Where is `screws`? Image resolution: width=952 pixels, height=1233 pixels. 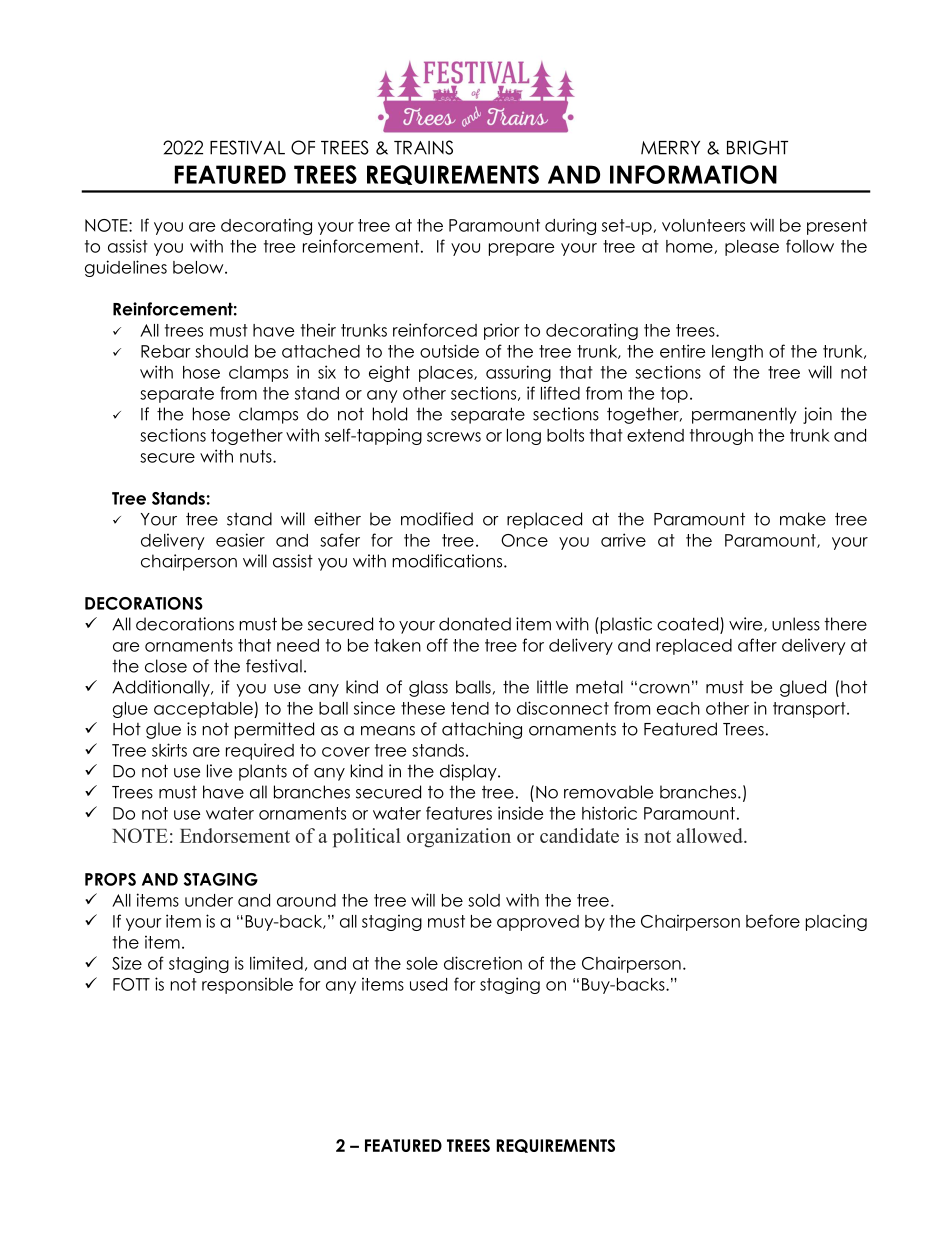
screws is located at coordinates (454, 437).
